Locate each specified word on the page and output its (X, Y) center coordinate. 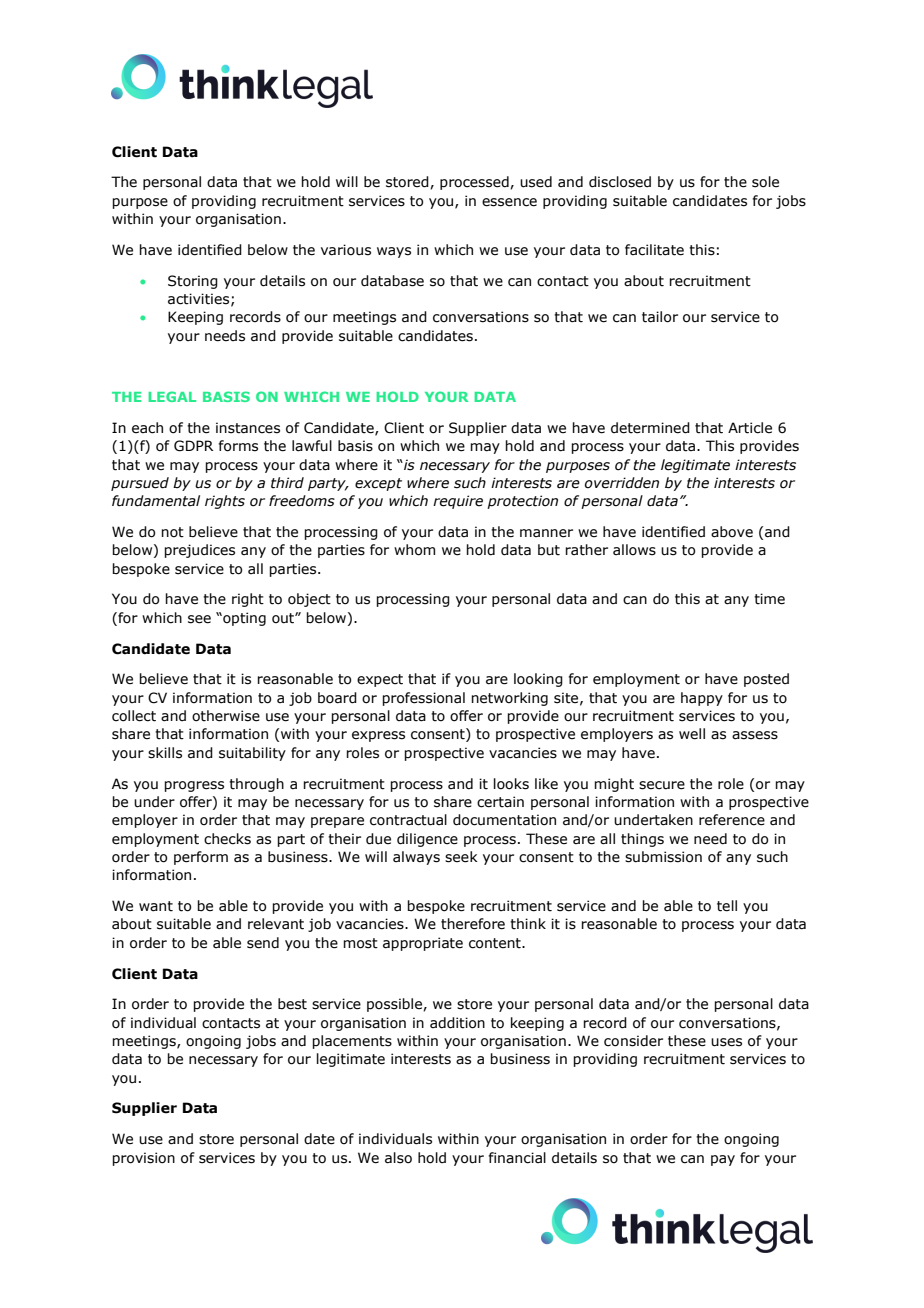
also (398, 1158)
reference (732, 820)
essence (509, 202)
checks (227, 839)
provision (143, 1159)
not (172, 532)
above (732, 532)
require (458, 502)
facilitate (654, 250)
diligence (427, 840)
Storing (193, 282)
